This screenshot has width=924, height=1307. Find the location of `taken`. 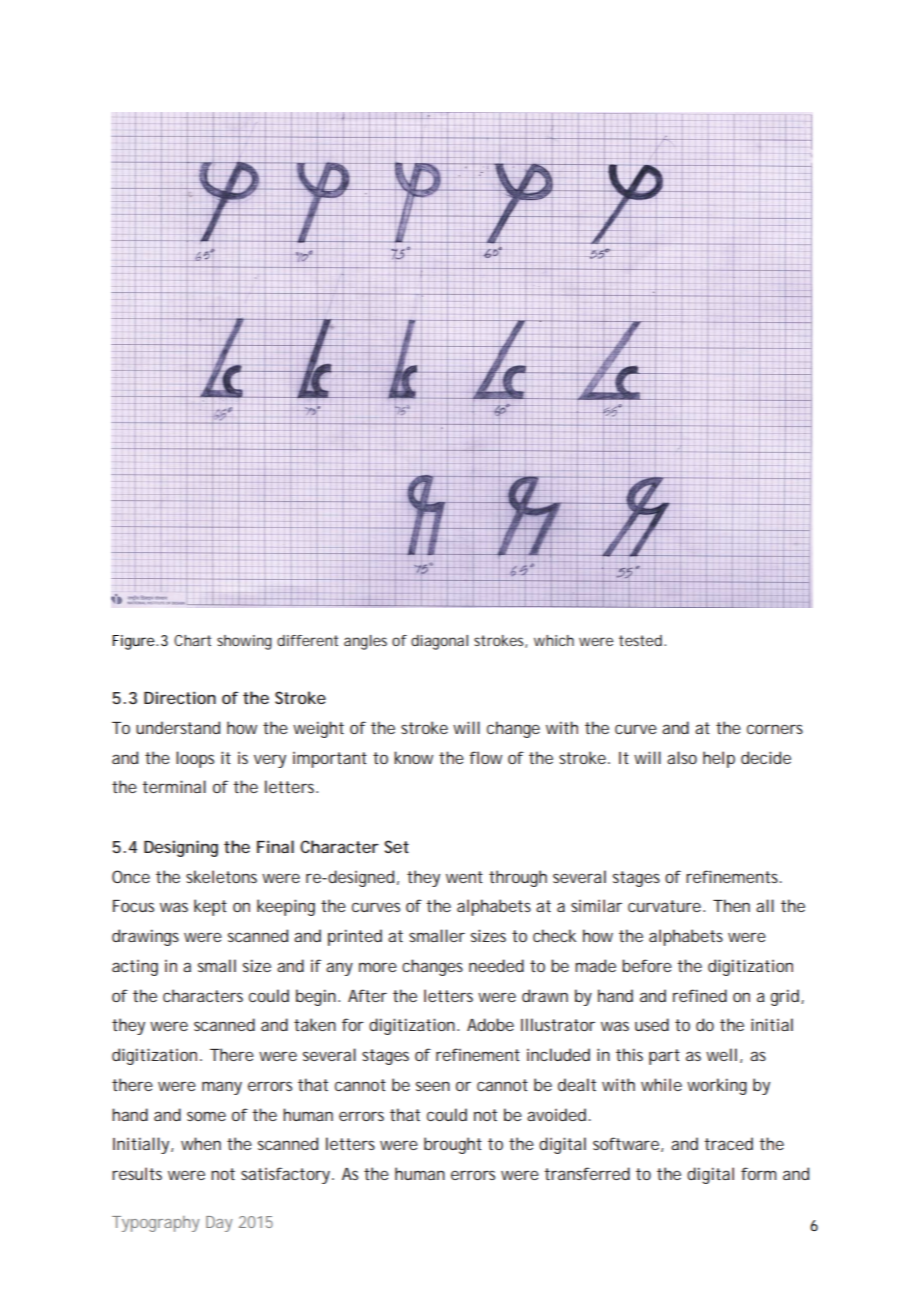

taken is located at coordinates (315, 1024).
